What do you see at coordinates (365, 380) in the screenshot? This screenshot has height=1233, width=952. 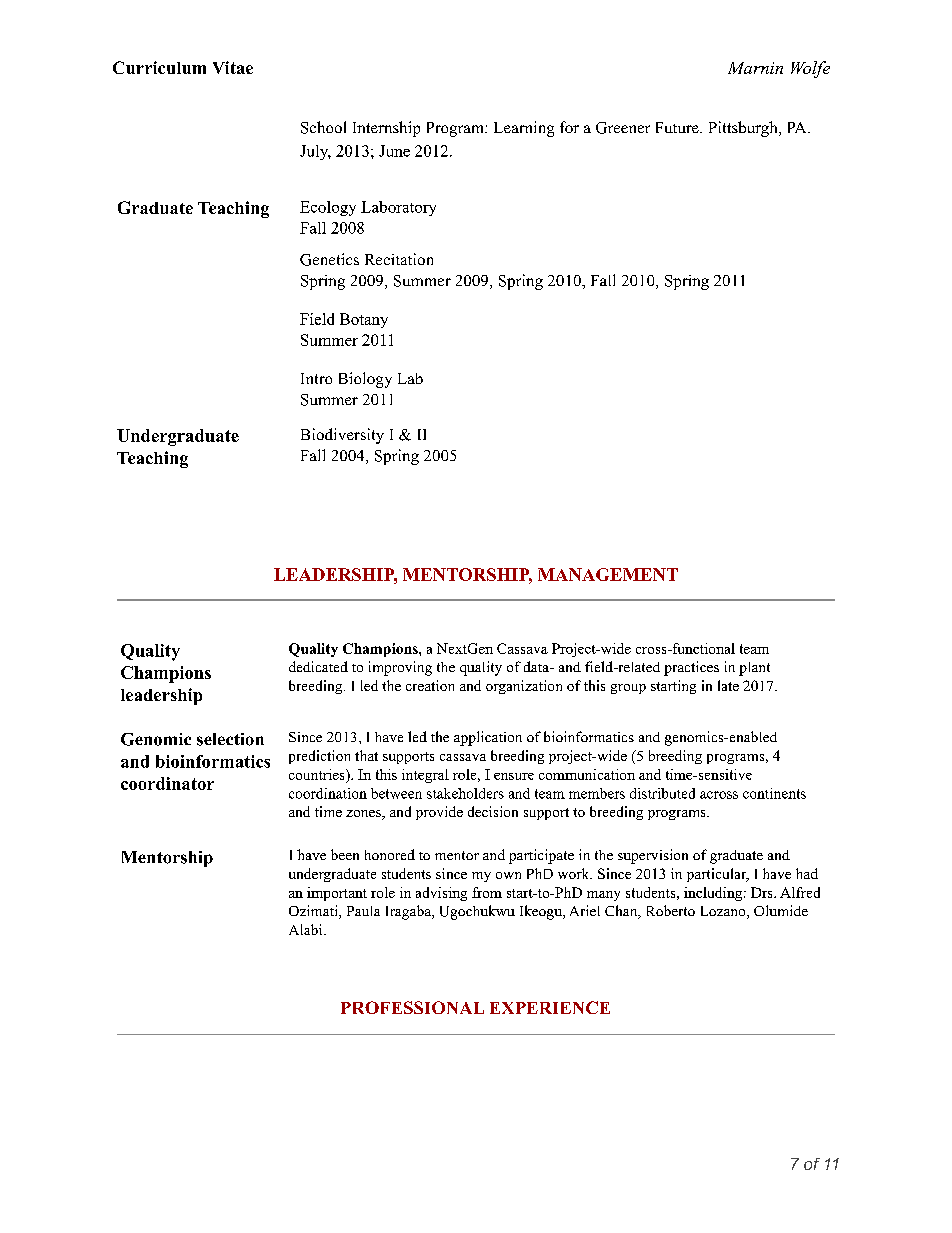 I see `Biology` at bounding box center [365, 380].
